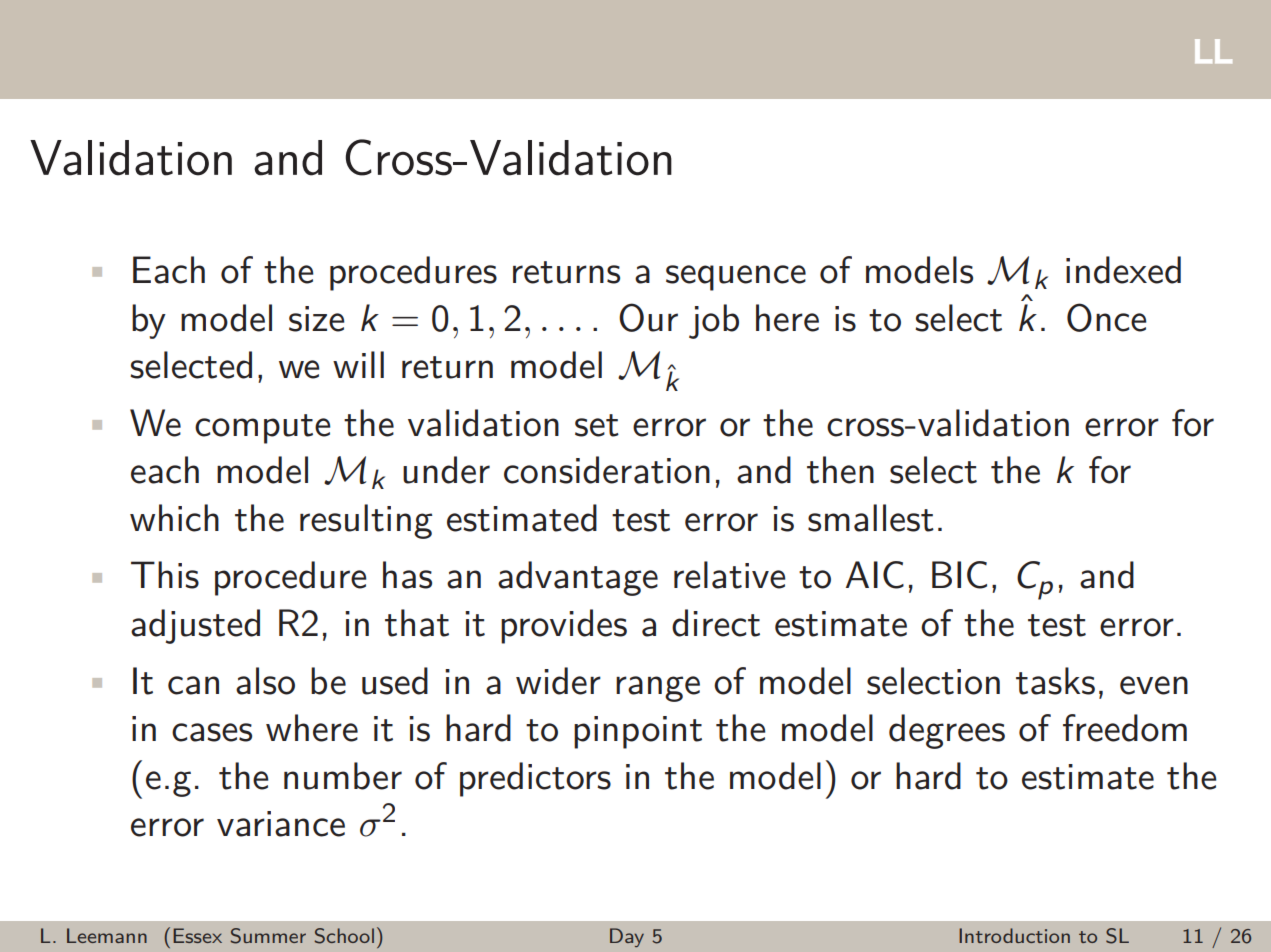 The image size is (1271, 952). Describe the element at coordinates (716, 623) in the screenshot. I see `direct` at that location.
